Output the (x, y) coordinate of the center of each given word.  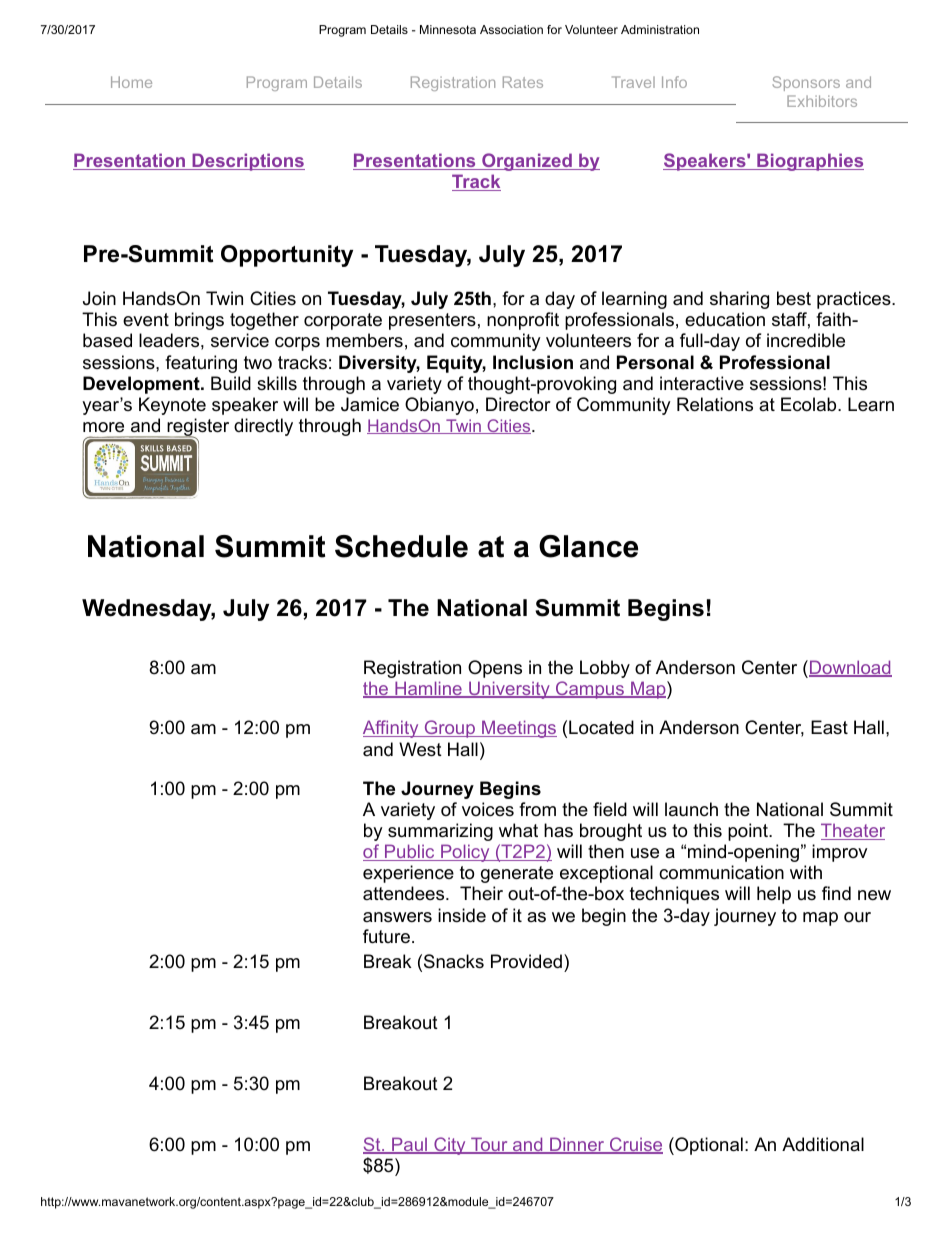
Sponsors (806, 83)
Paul (409, 1145)
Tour (489, 1145)
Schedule (401, 546)
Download (850, 668)
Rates (523, 82)
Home (131, 82)
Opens (495, 669)
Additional (823, 1144)
